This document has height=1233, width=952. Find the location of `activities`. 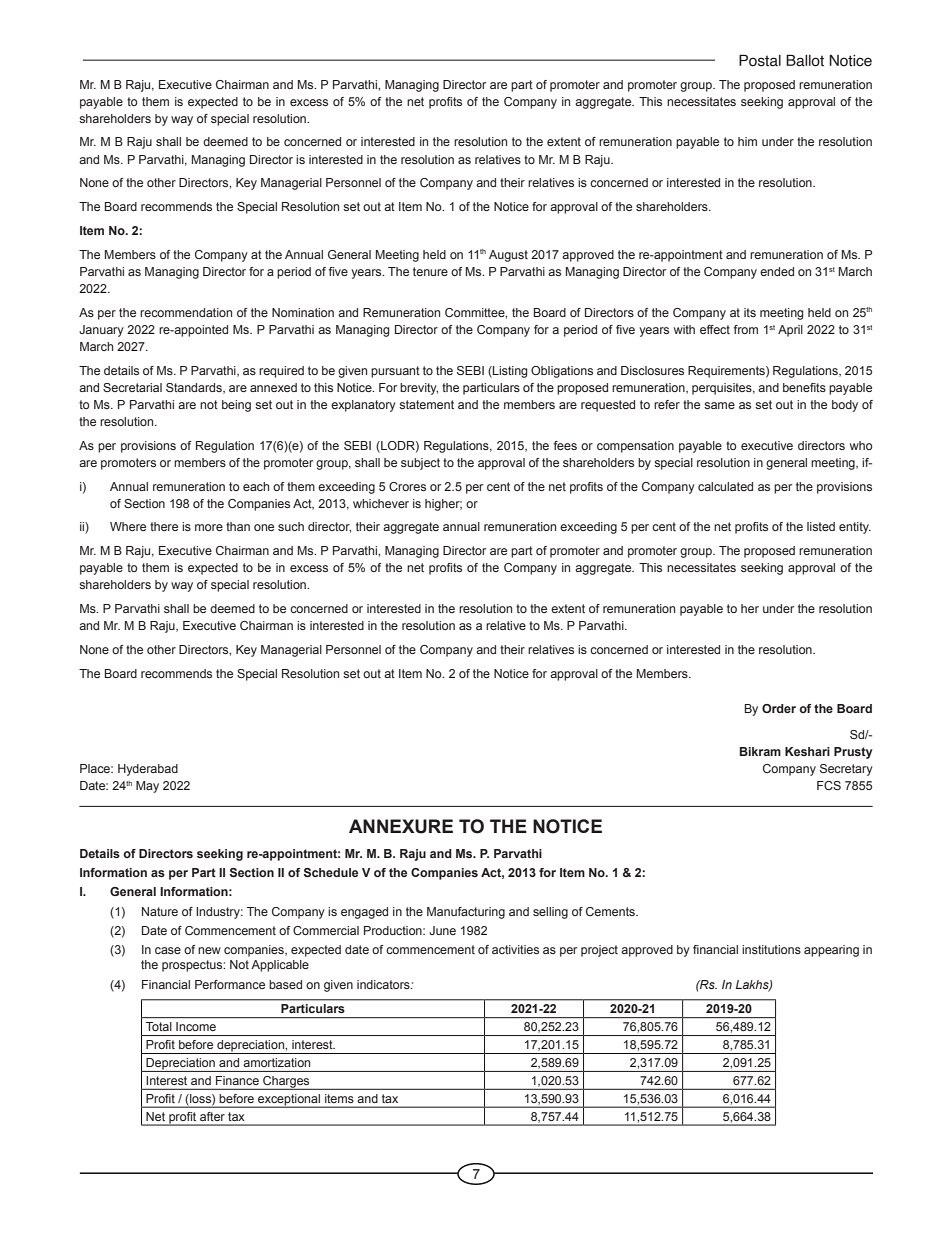

activities is located at coordinates (515, 949).
